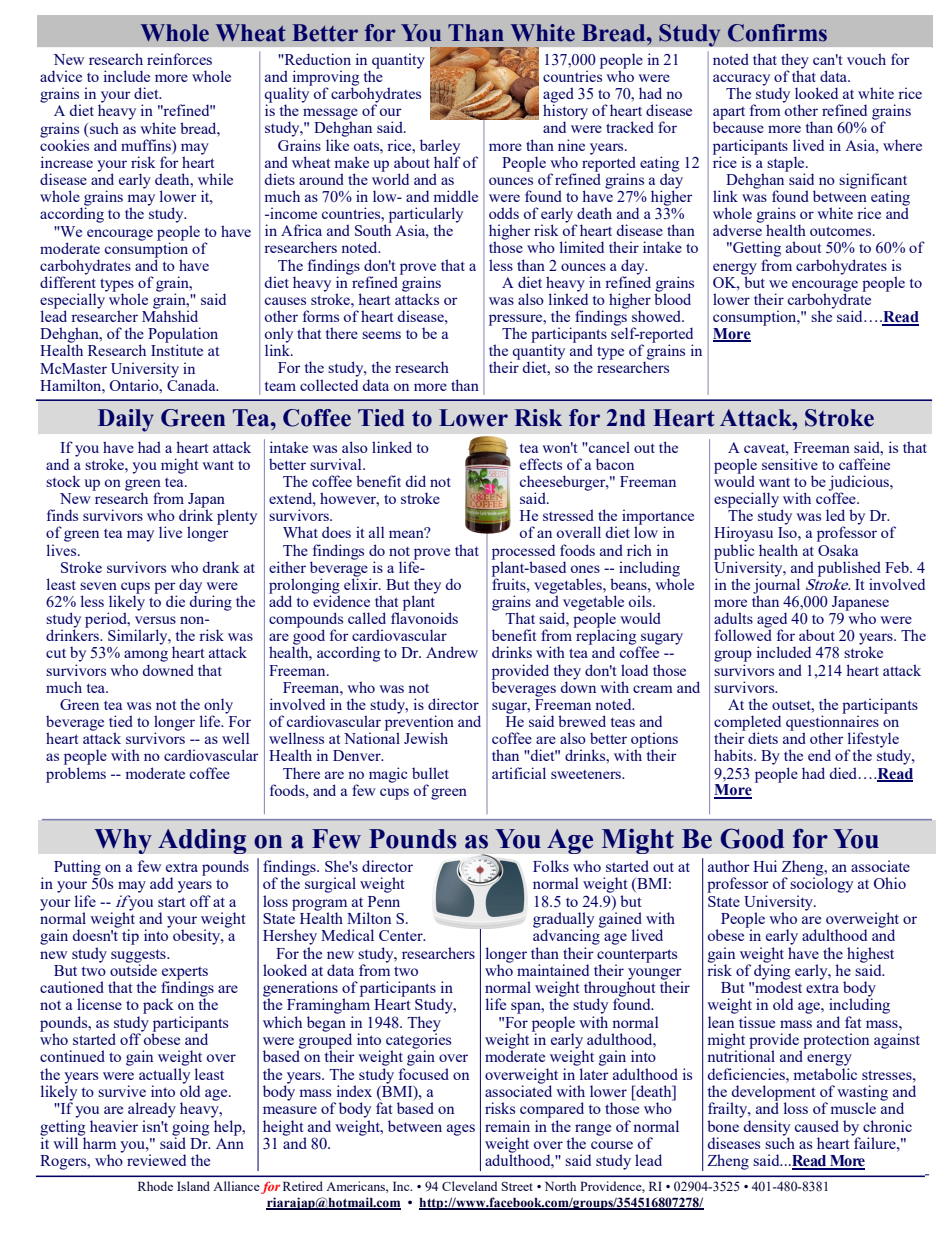  I want to click on reviewed, so click(156, 1160).
